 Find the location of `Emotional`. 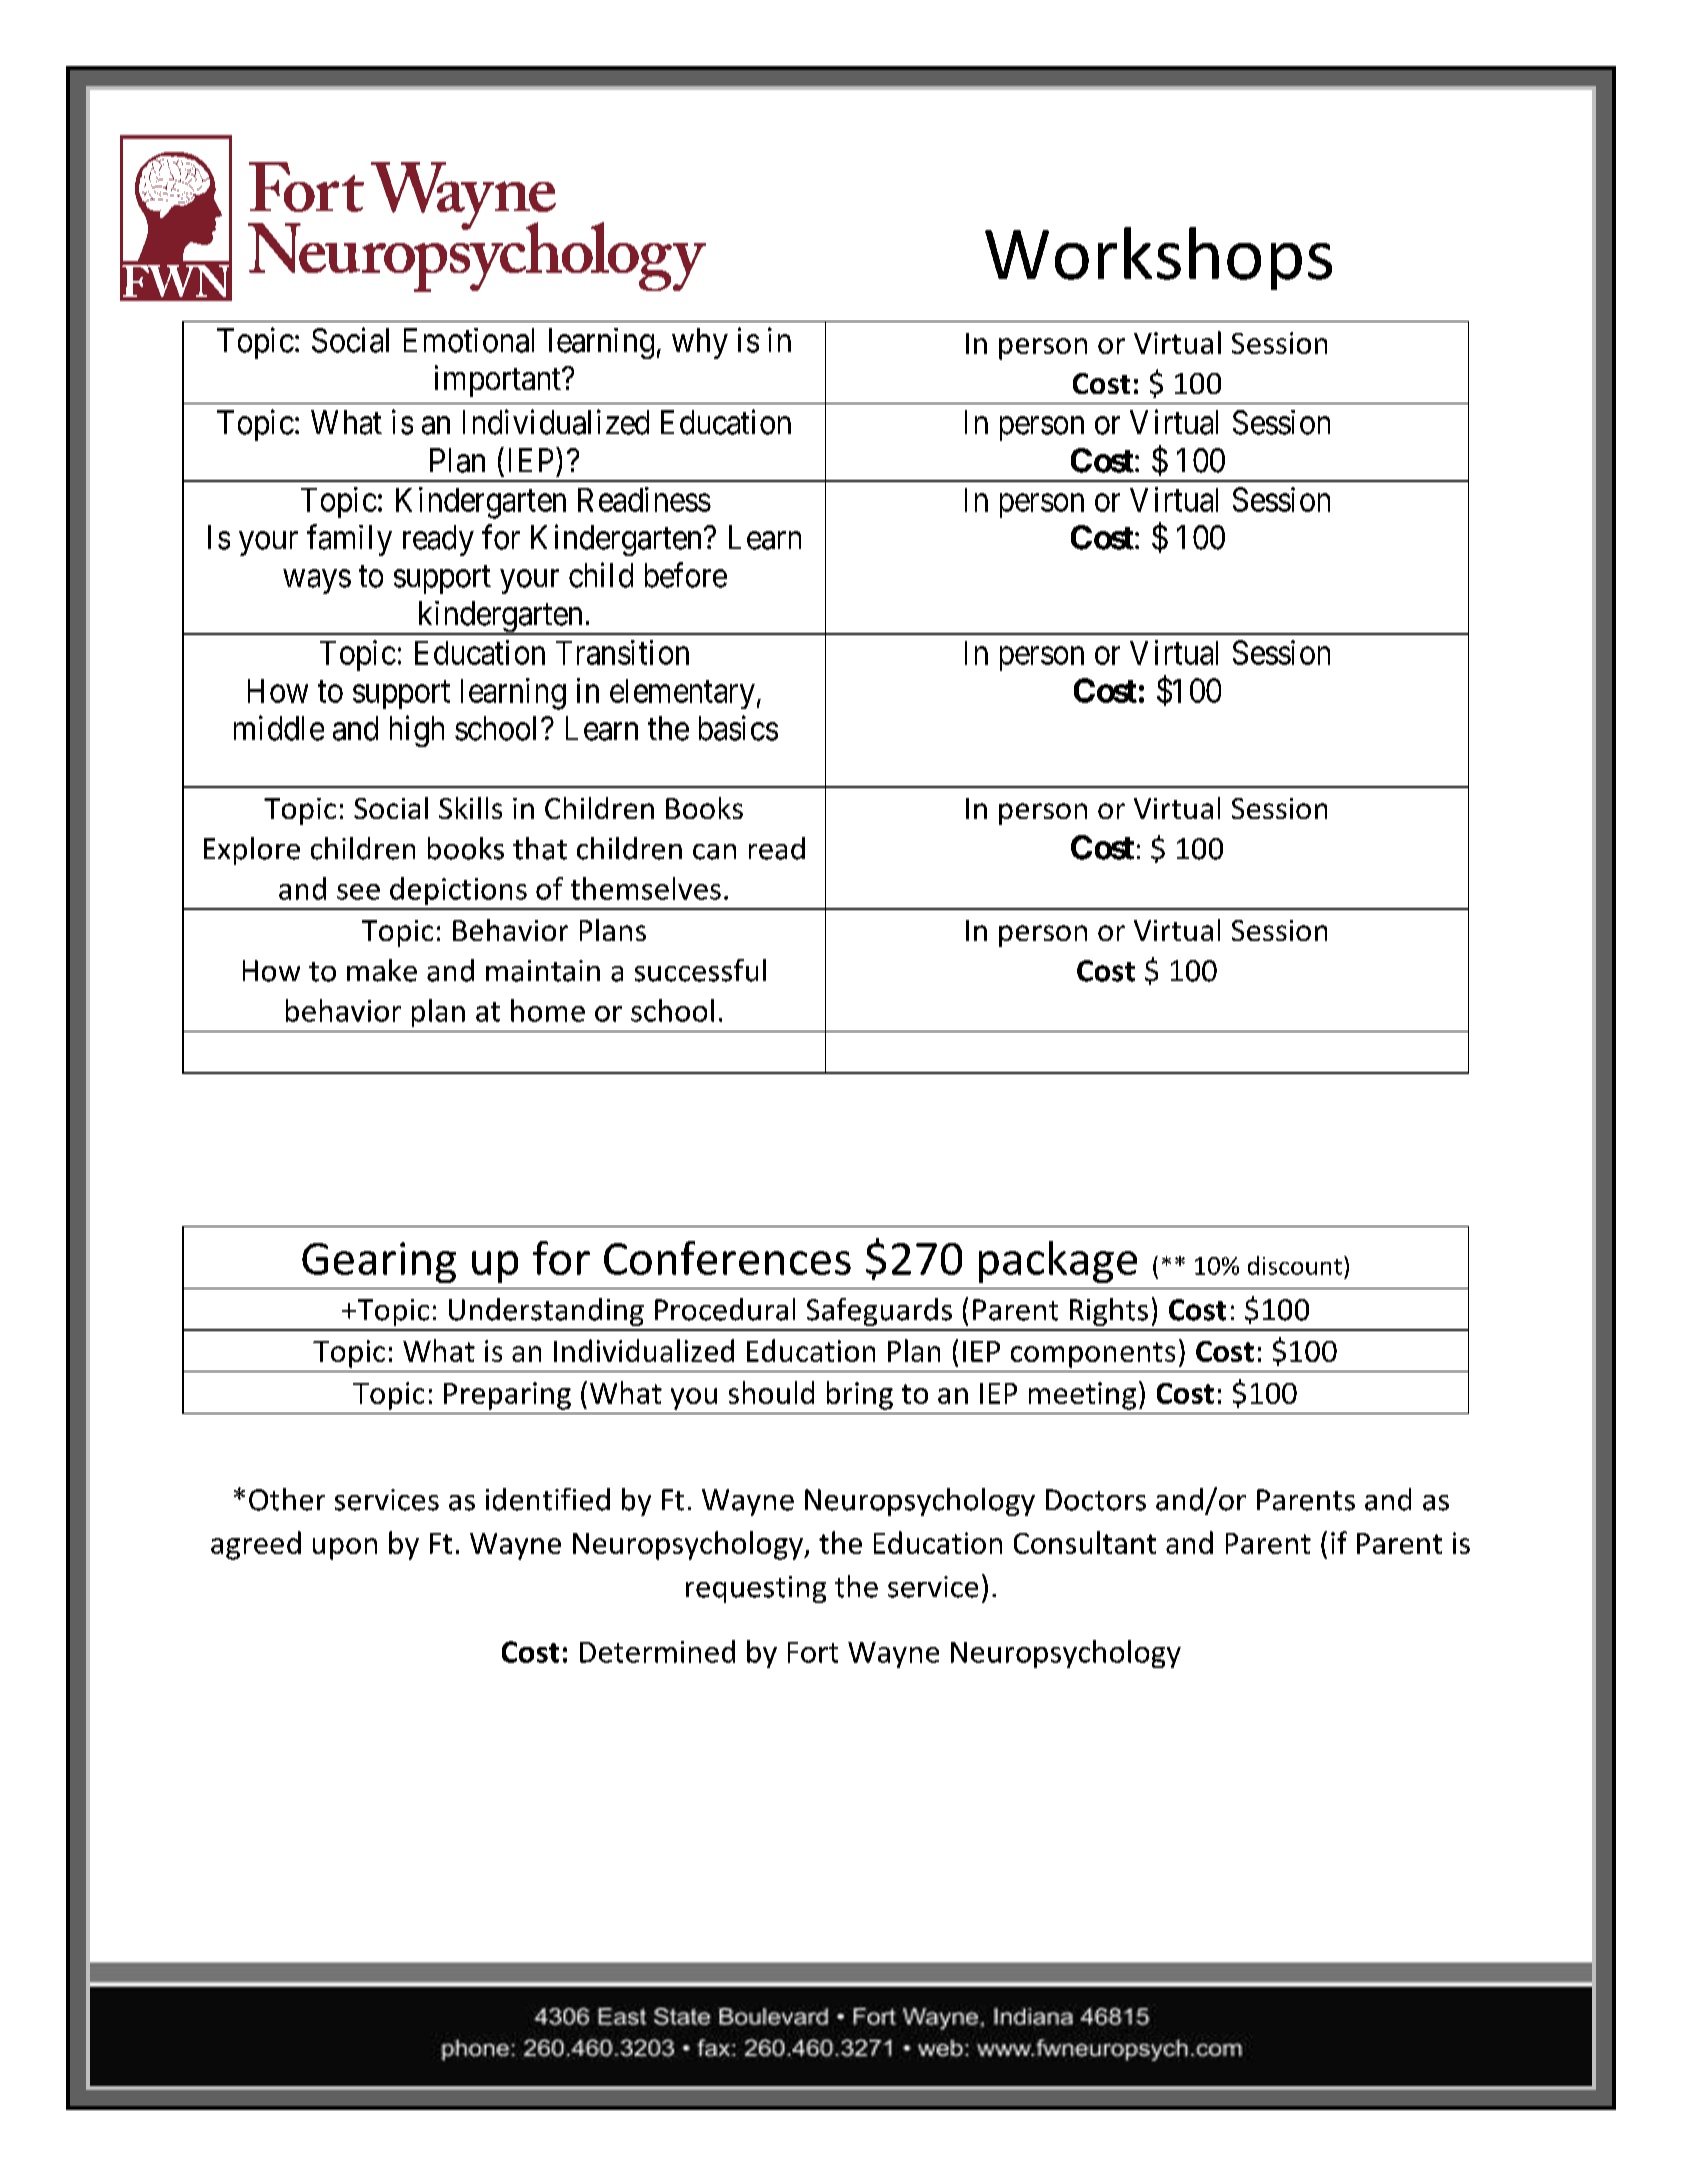

Emotional is located at coordinates (469, 340).
